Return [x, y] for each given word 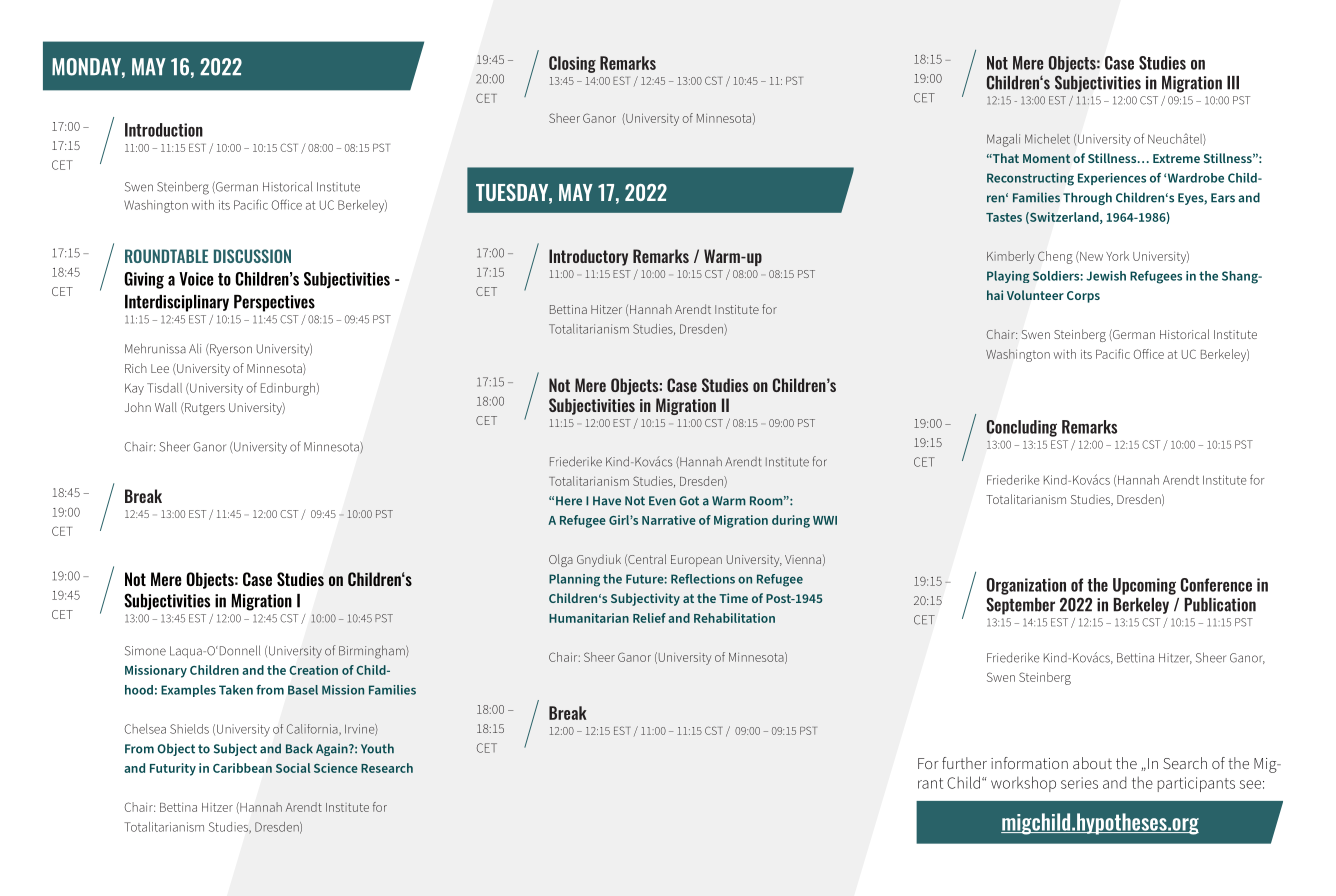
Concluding [1021, 428]
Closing [572, 64]
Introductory [588, 257]
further [964, 763]
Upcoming [1144, 586]
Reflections [703, 579]
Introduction [164, 130]
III [1233, 83]
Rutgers [204, 408]
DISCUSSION [252, 256]
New [1090, 257]
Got [689, 501]
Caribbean [242, 768]
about [1092, 763]
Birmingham [373, 652]
